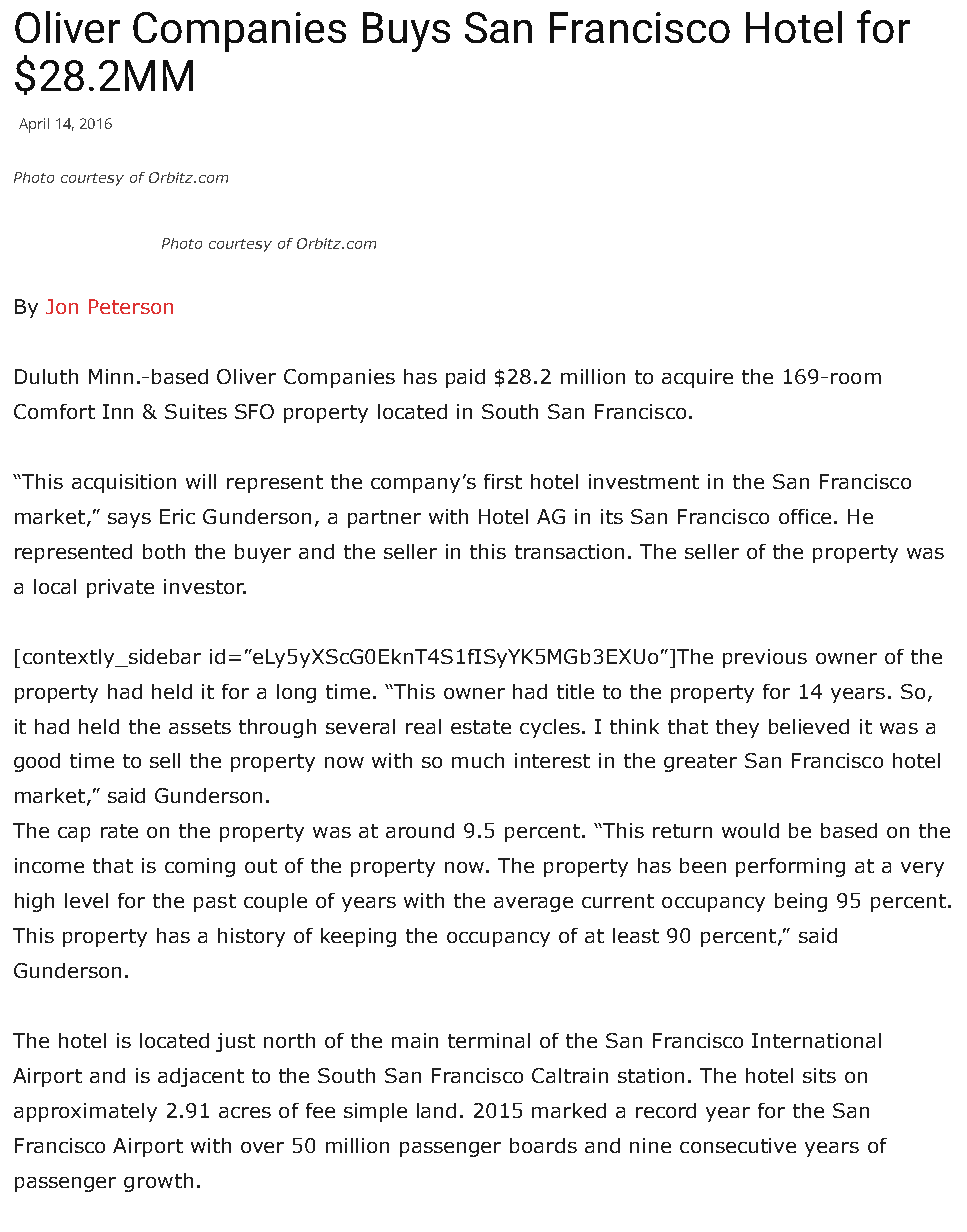 The width and height of the image is (967, 1232). What do you see at coordinates (34, 125) in the image?
I see `April` at bounding box center [34, 125].
